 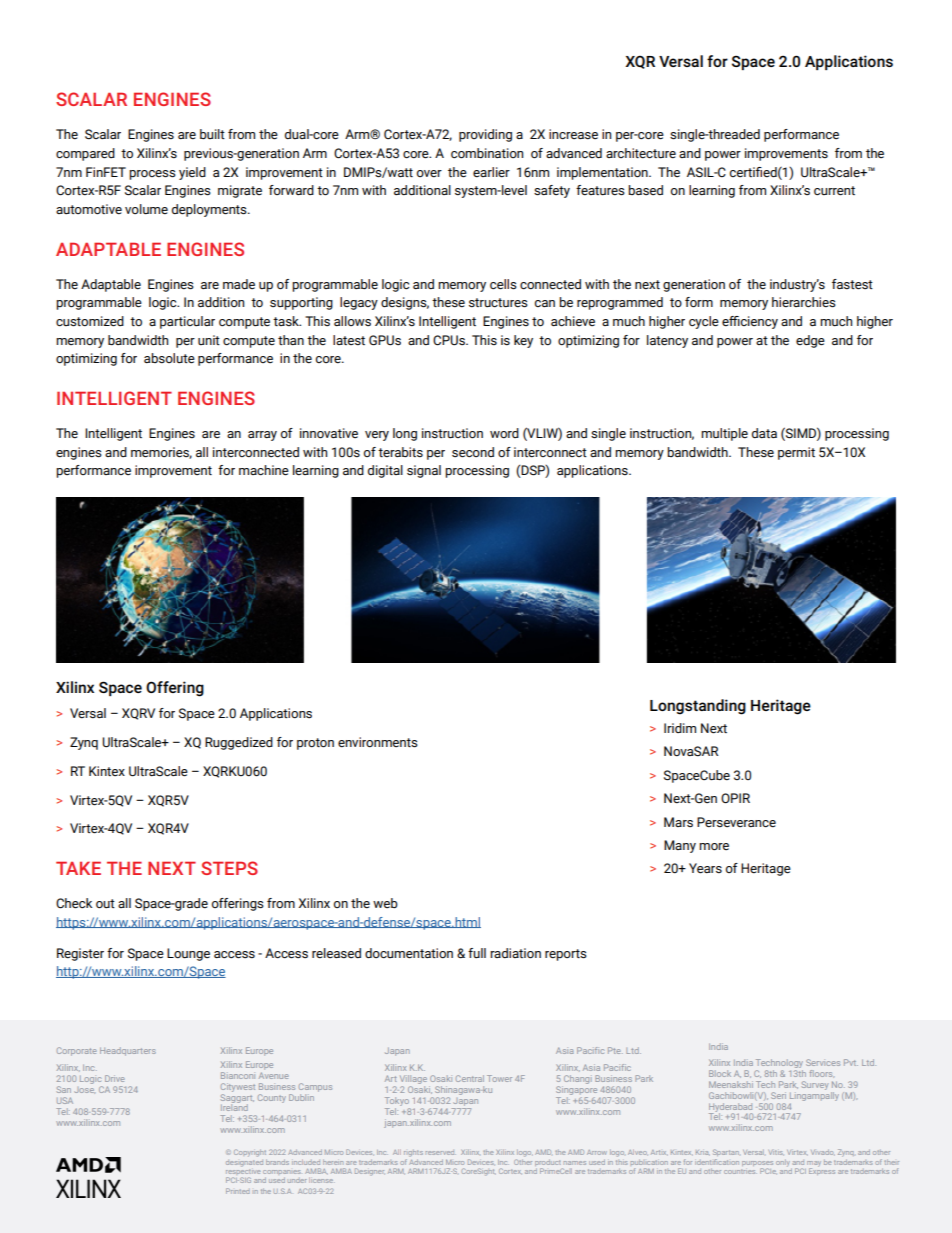 What do you see at coordinates (385, 903) in the screenshot?
I see `web` at bounding box center [385, 903].
